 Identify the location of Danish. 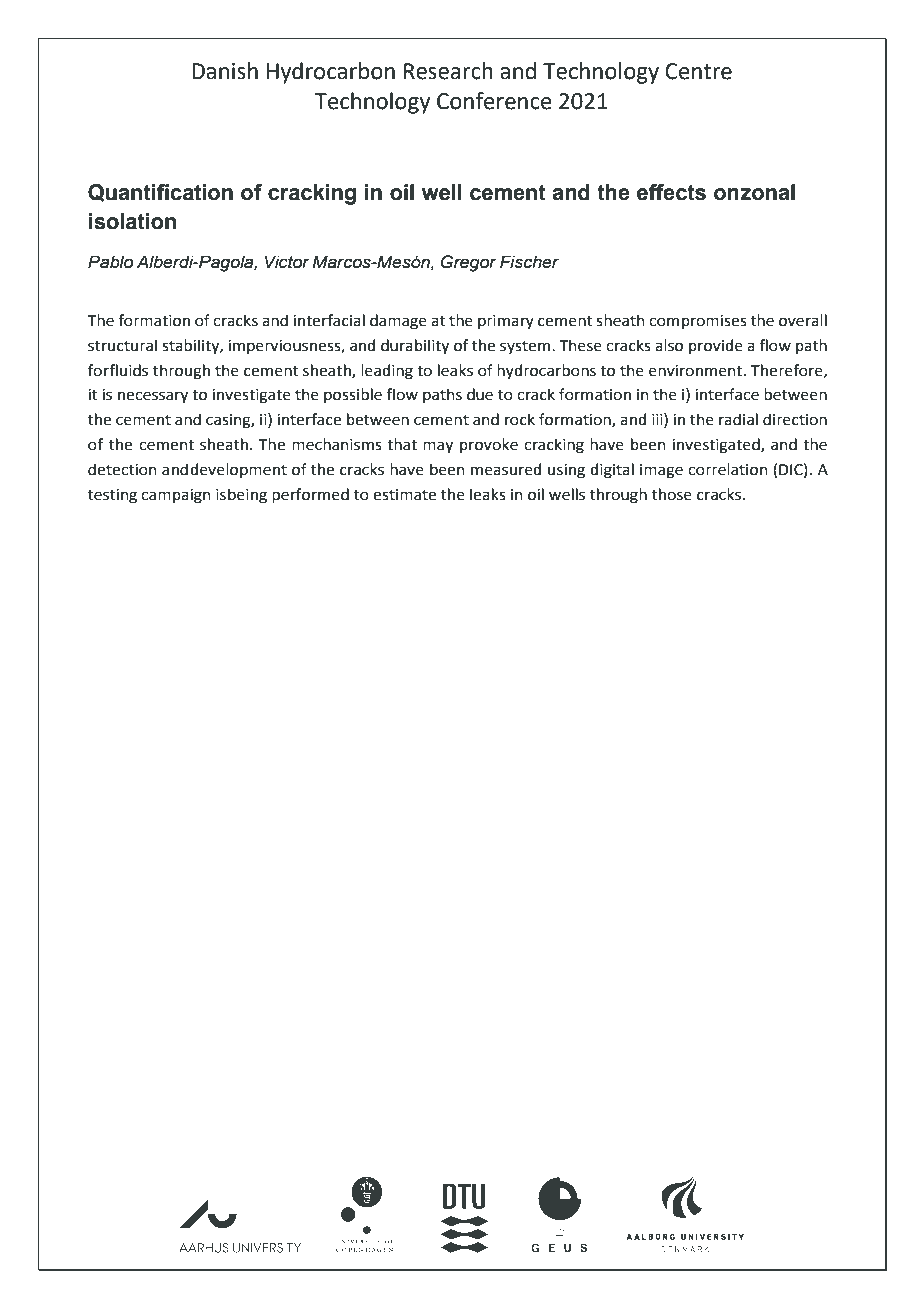
(225, 71).
